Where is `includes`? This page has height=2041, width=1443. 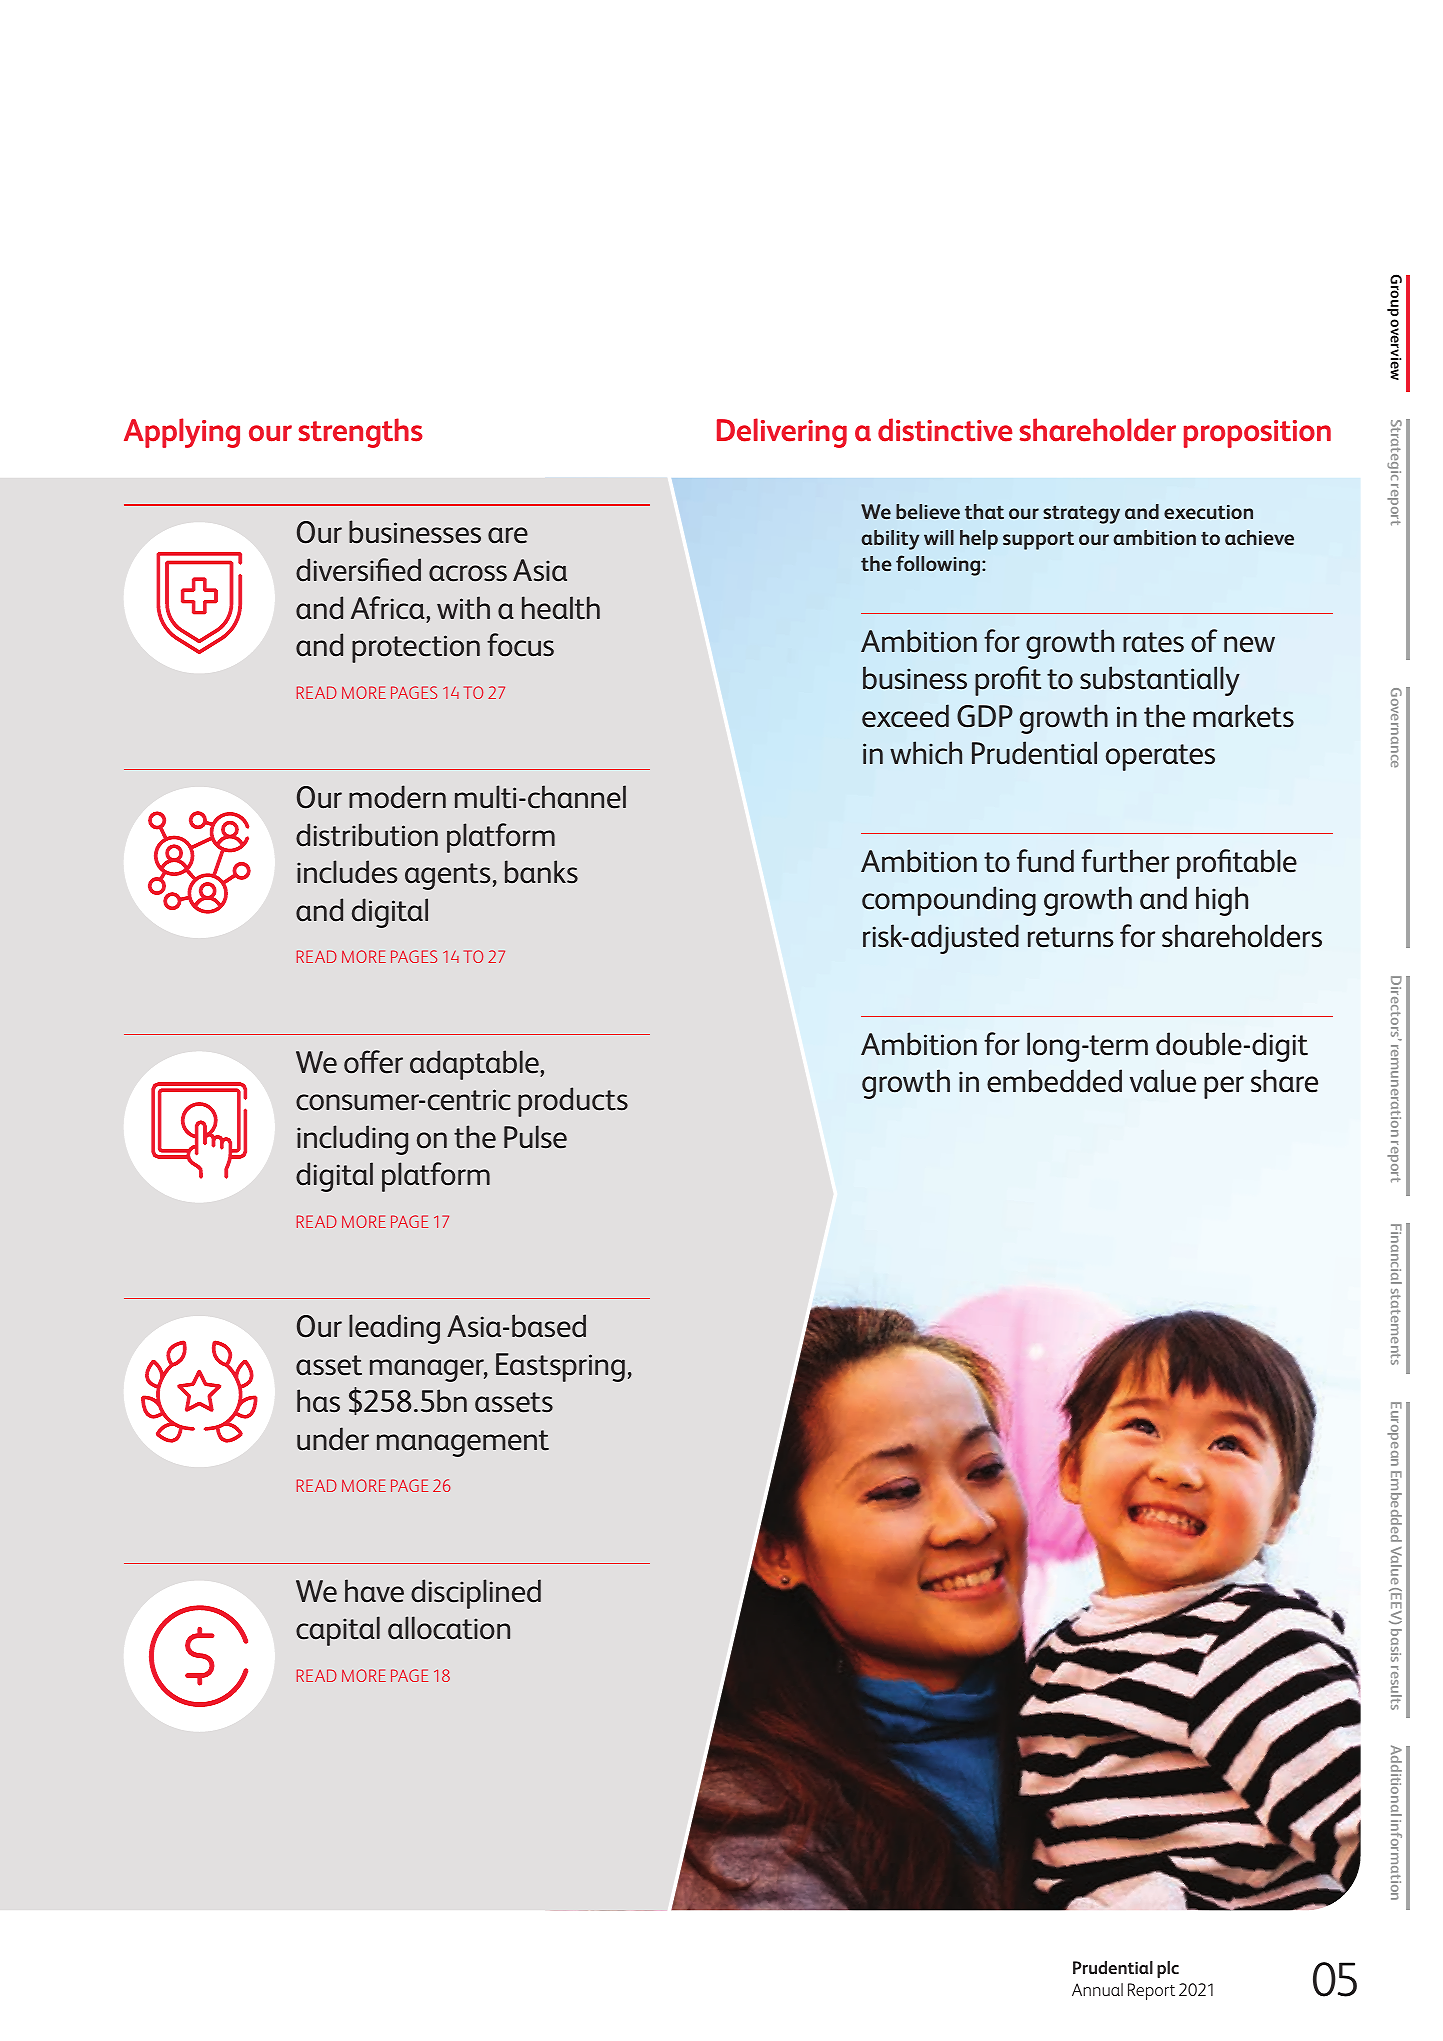 includes is located at coordinates (347, 872).
